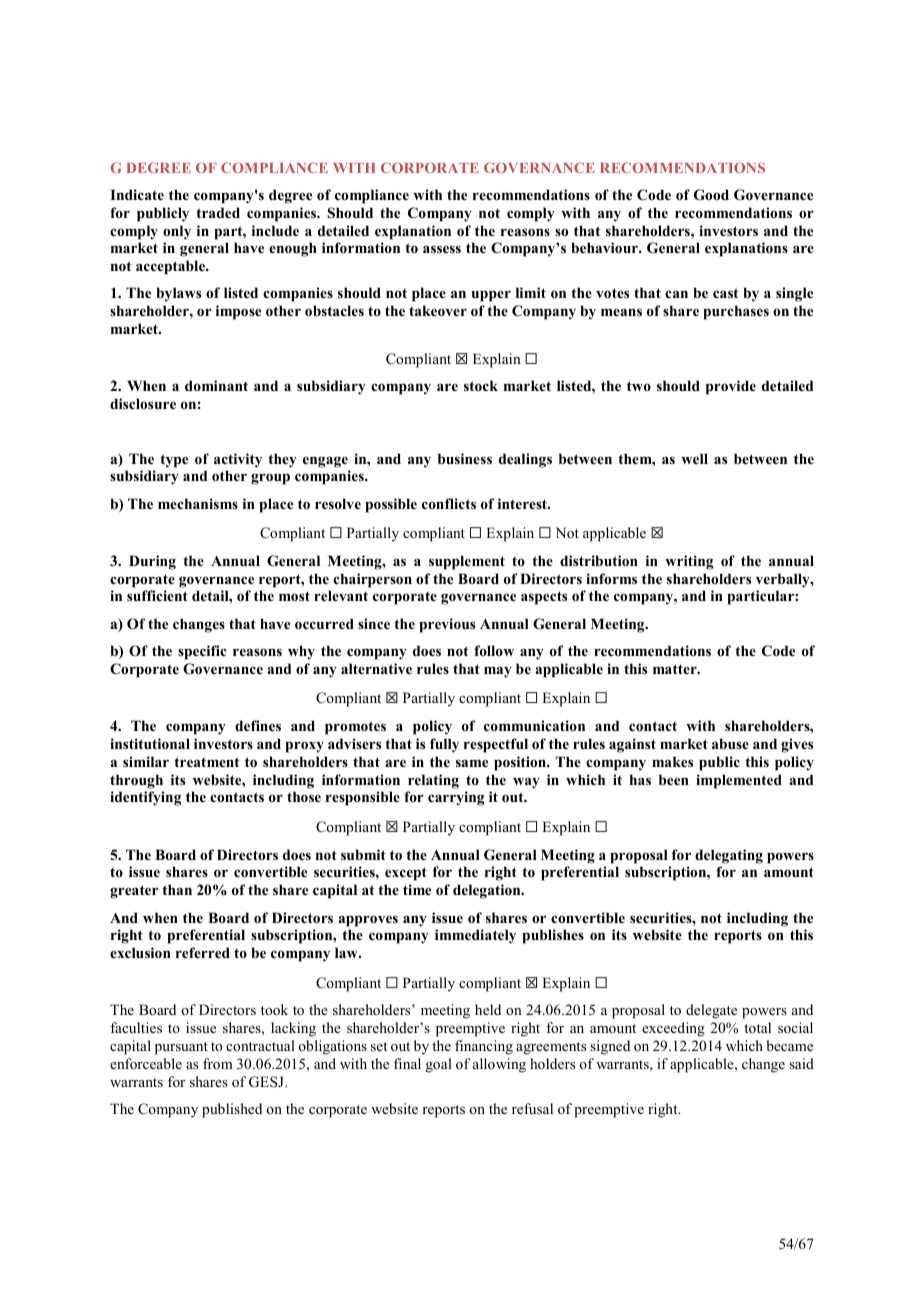  I want to click on Good, so click(711, 195).
